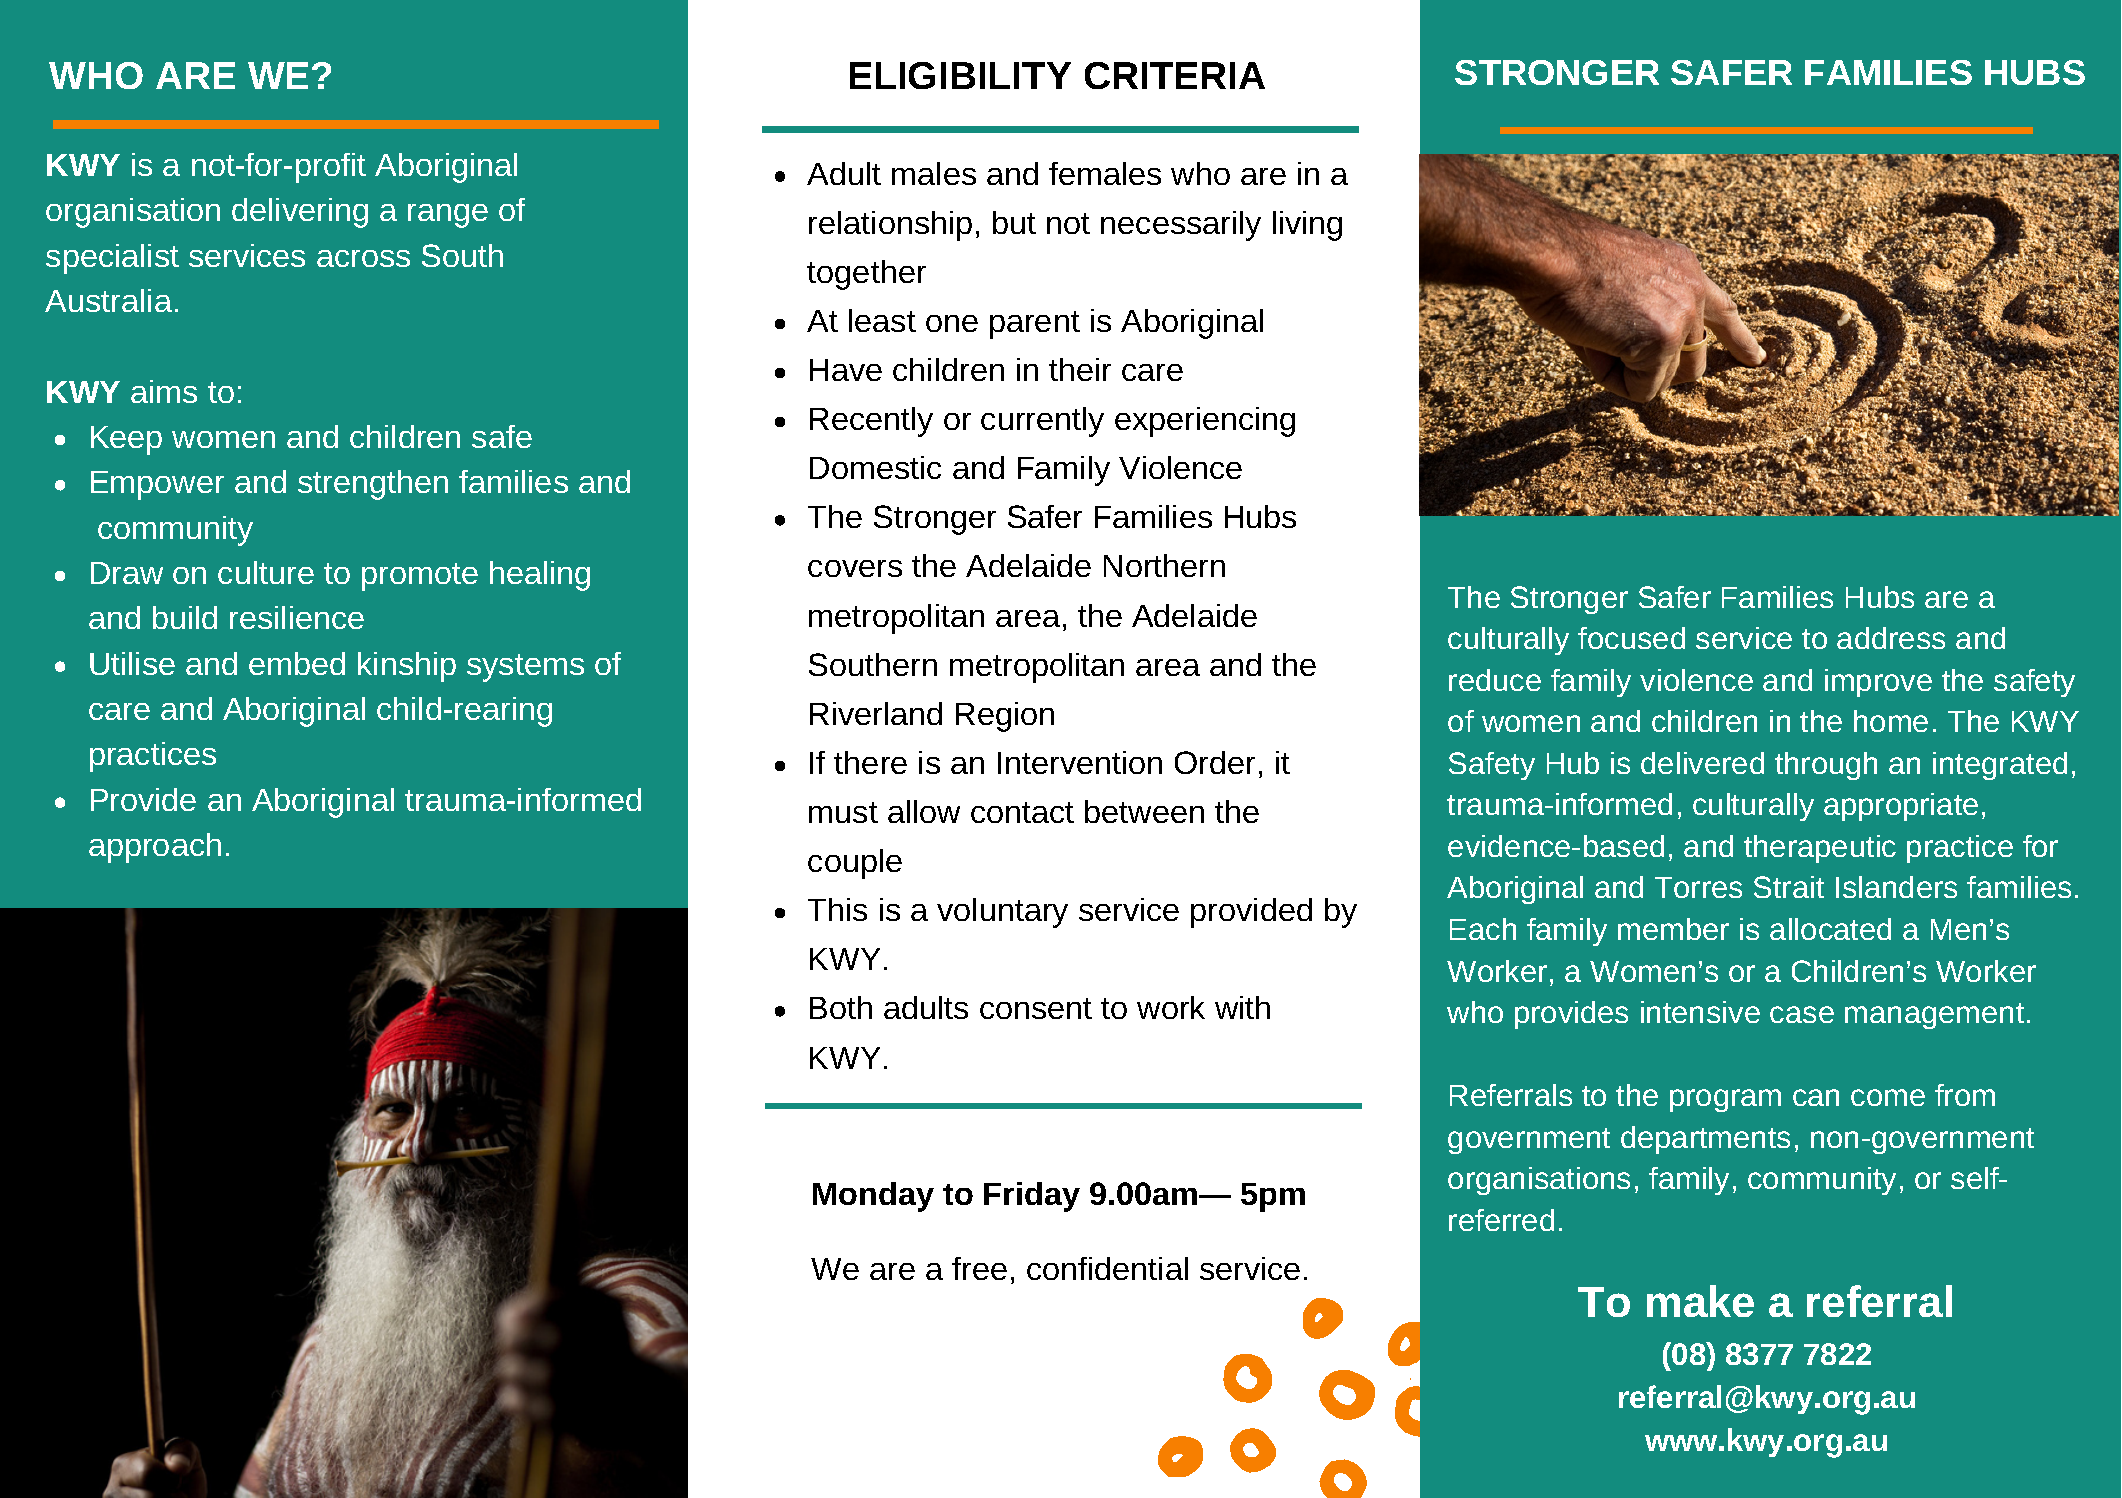 This image has height=1498, width=2122. Describe the element at coordinates (1307, 226) in the image. I see `living` at that location.
